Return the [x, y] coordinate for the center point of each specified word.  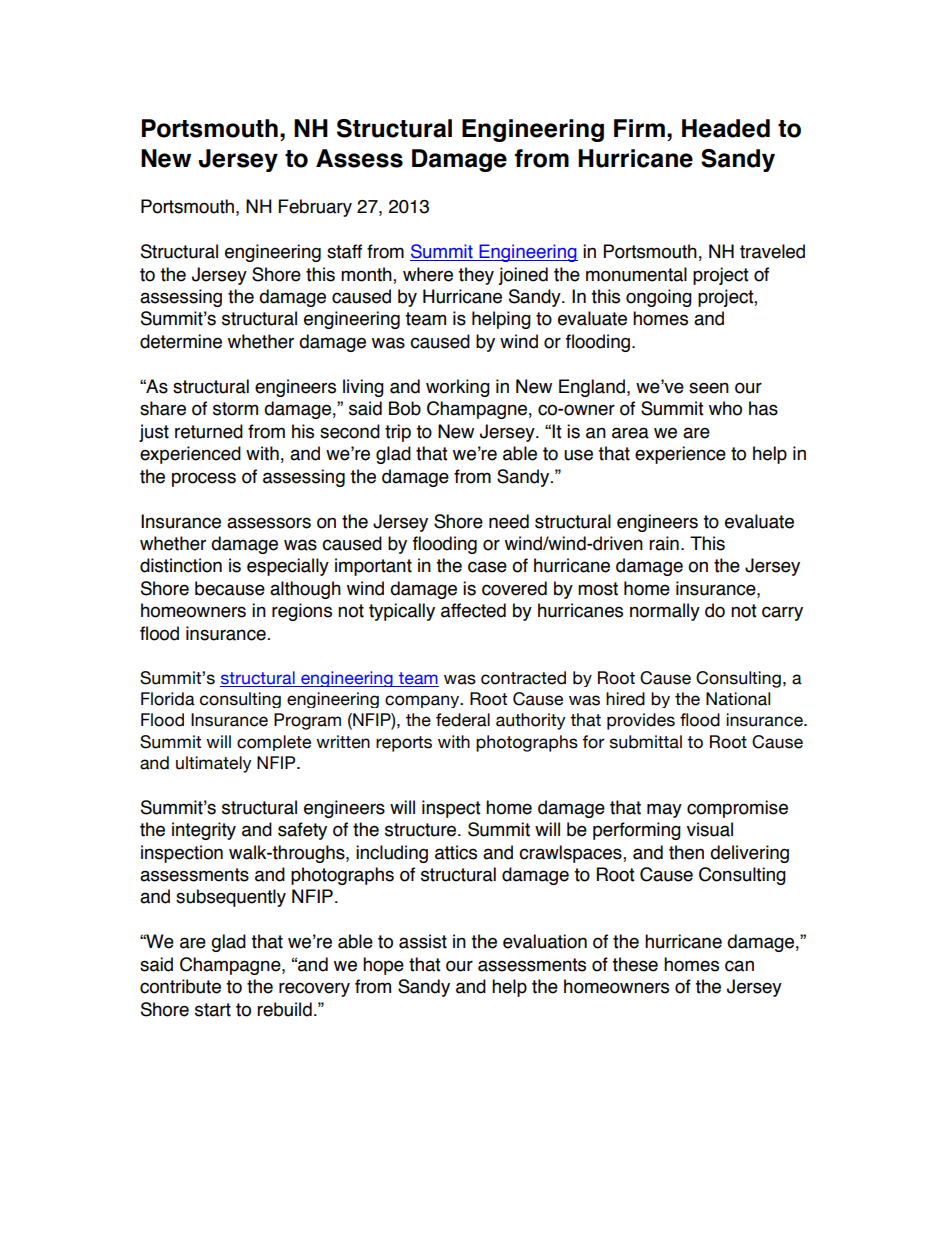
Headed [726, 128]
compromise [737, 809]
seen [709, 388]
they [476, 276]
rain [664, 543]
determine [181, 341]
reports [404, 744]
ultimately [214, 764]
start [213, 1010]
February [315, 208]
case [487, 567]
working [458, 388]
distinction [181, 565]
